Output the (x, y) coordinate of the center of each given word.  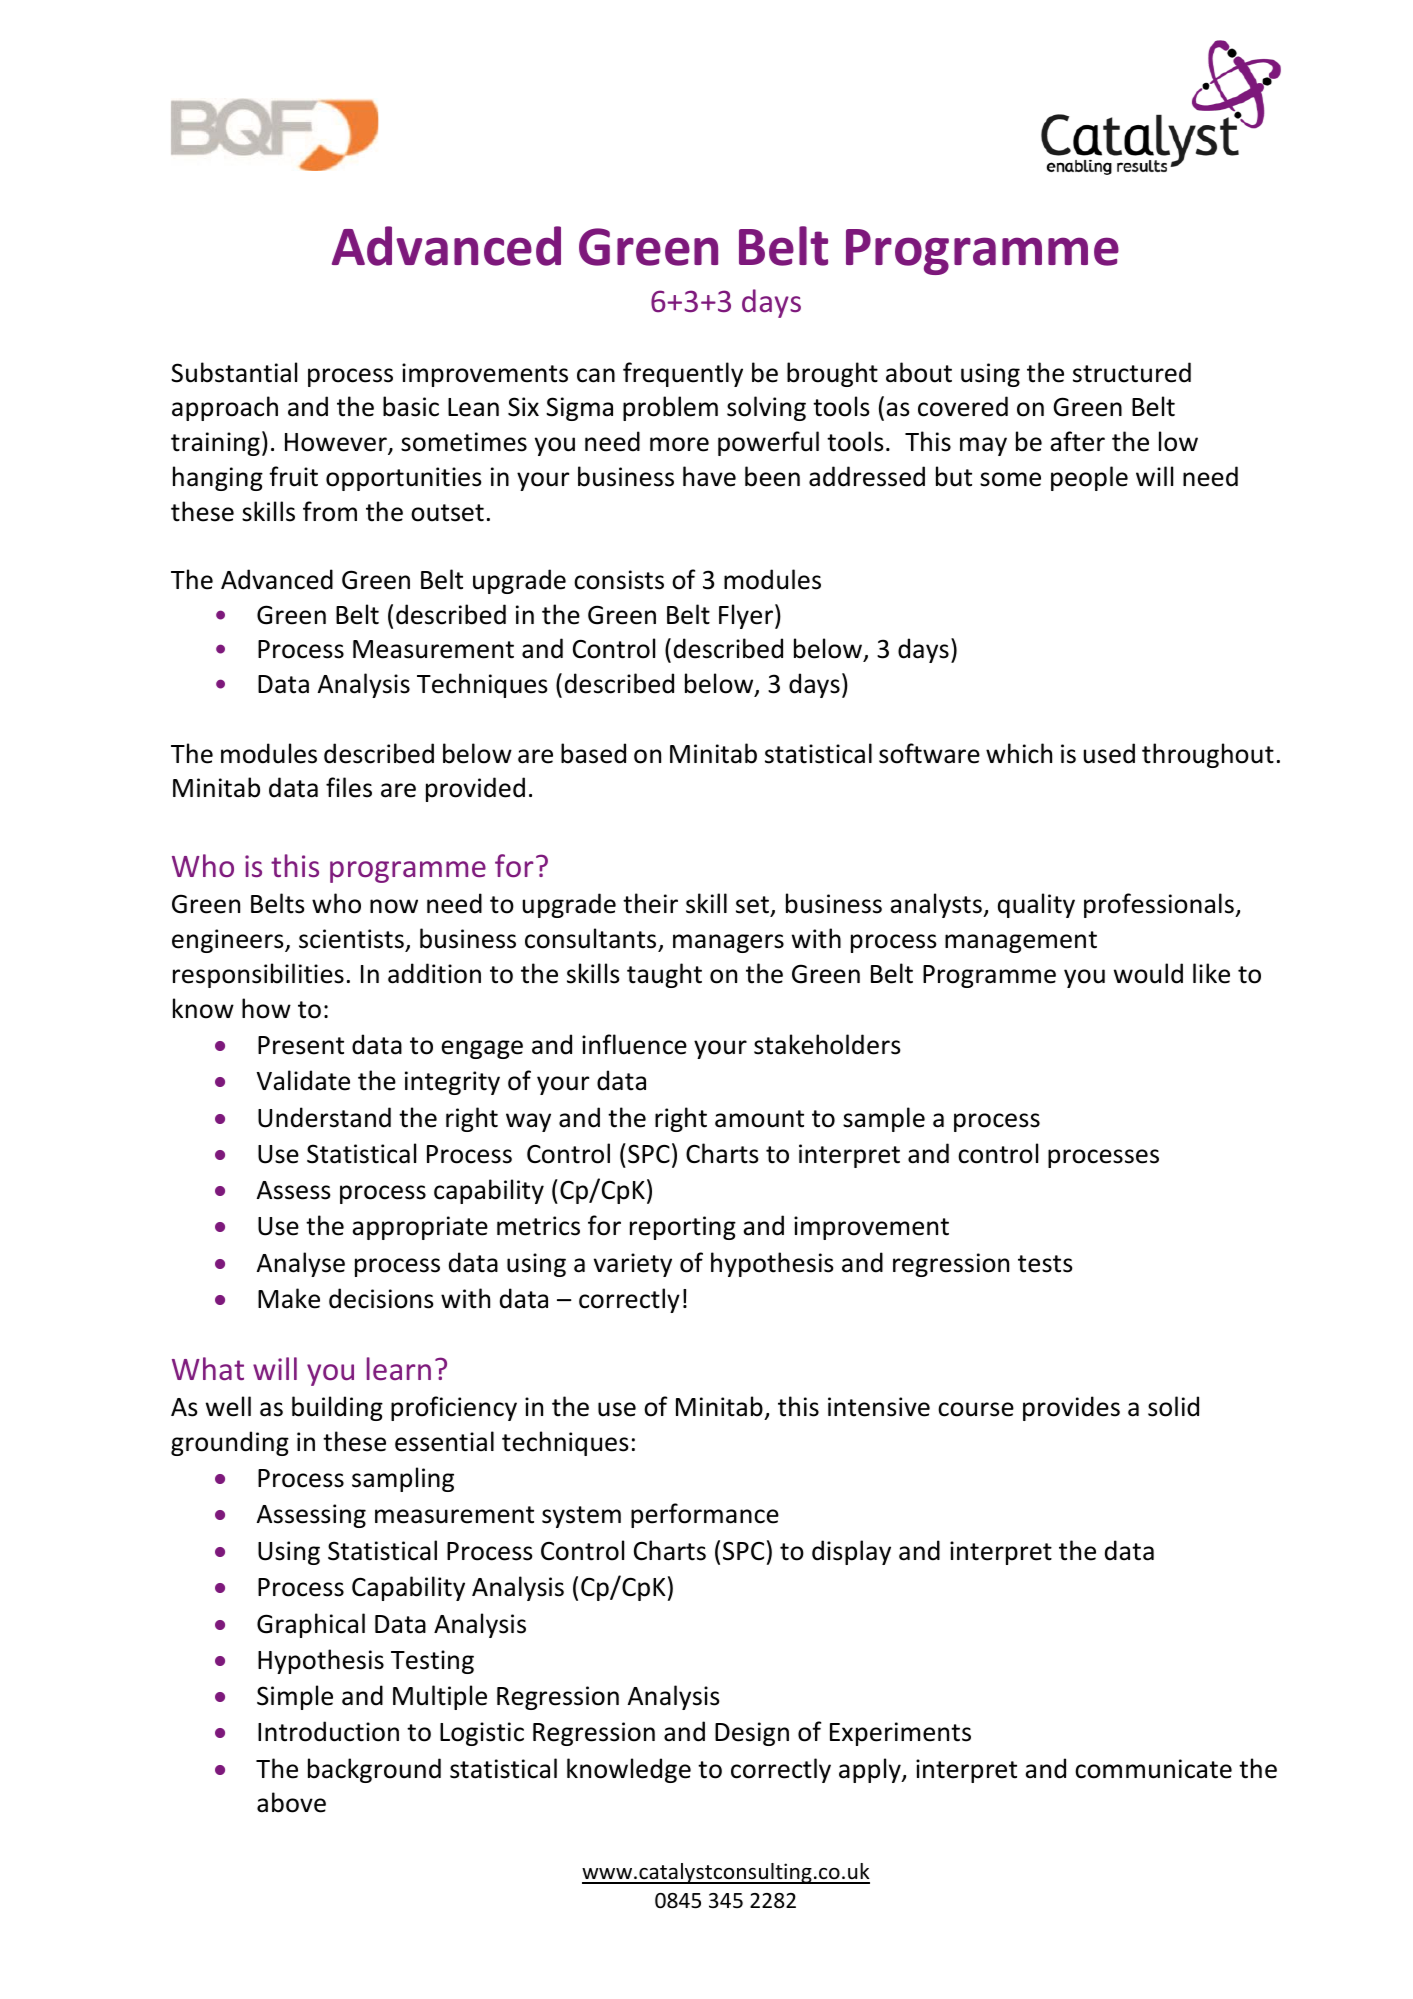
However (337, 443)
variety (633, 1265)
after (1077, 441)
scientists (351, 939)
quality (1036, 905)
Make (289, 1298)
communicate (1153, 1769)
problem (670, 408)
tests (1045, 1264)
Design (752, 1734)
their (650, 903)
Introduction (328, 1731)
